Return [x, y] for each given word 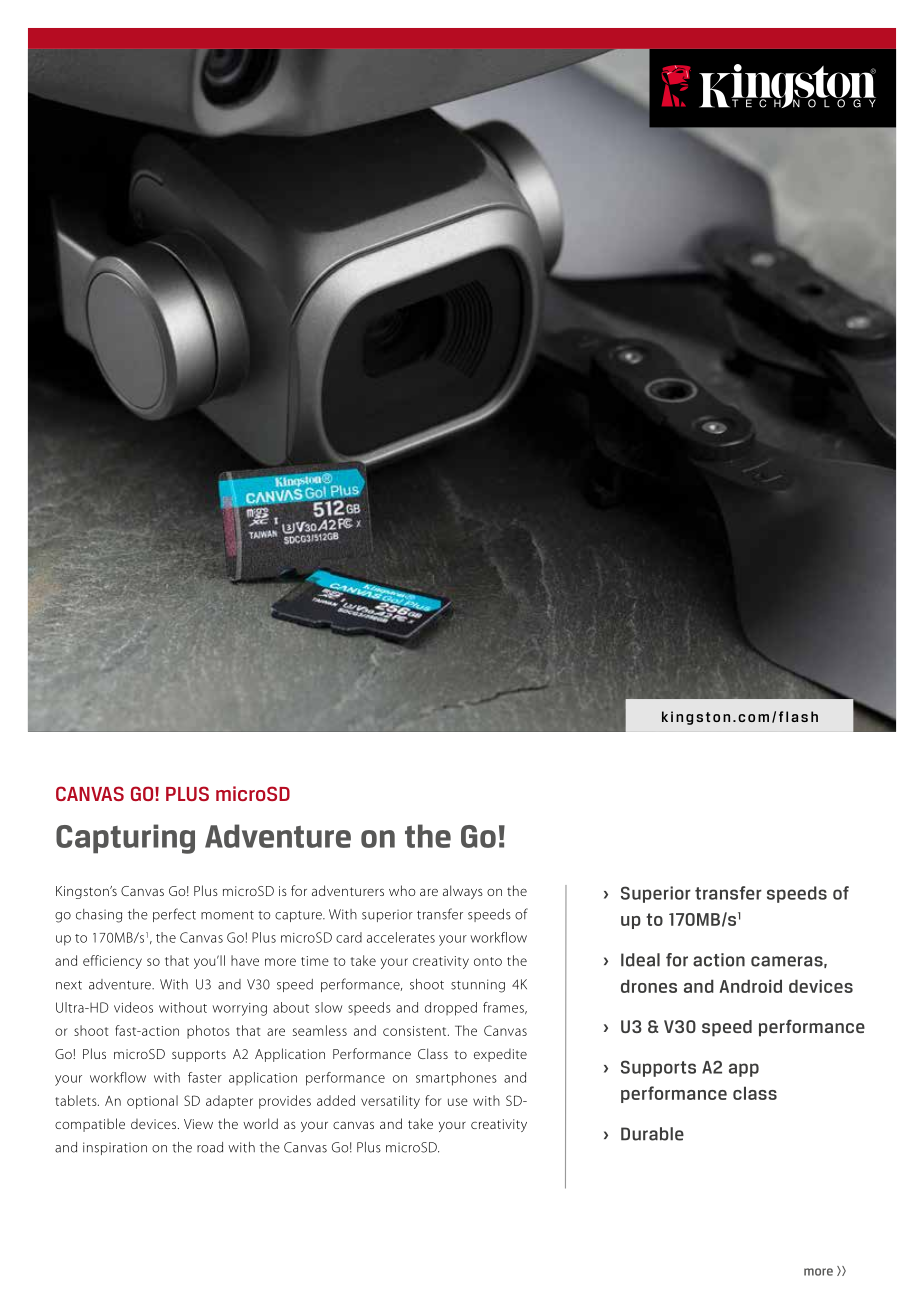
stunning [478, 986]
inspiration [115, 1148]
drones [649, 986]
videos [133, 1007]
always [463, 892]
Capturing [125, 839]
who [402, 890]
